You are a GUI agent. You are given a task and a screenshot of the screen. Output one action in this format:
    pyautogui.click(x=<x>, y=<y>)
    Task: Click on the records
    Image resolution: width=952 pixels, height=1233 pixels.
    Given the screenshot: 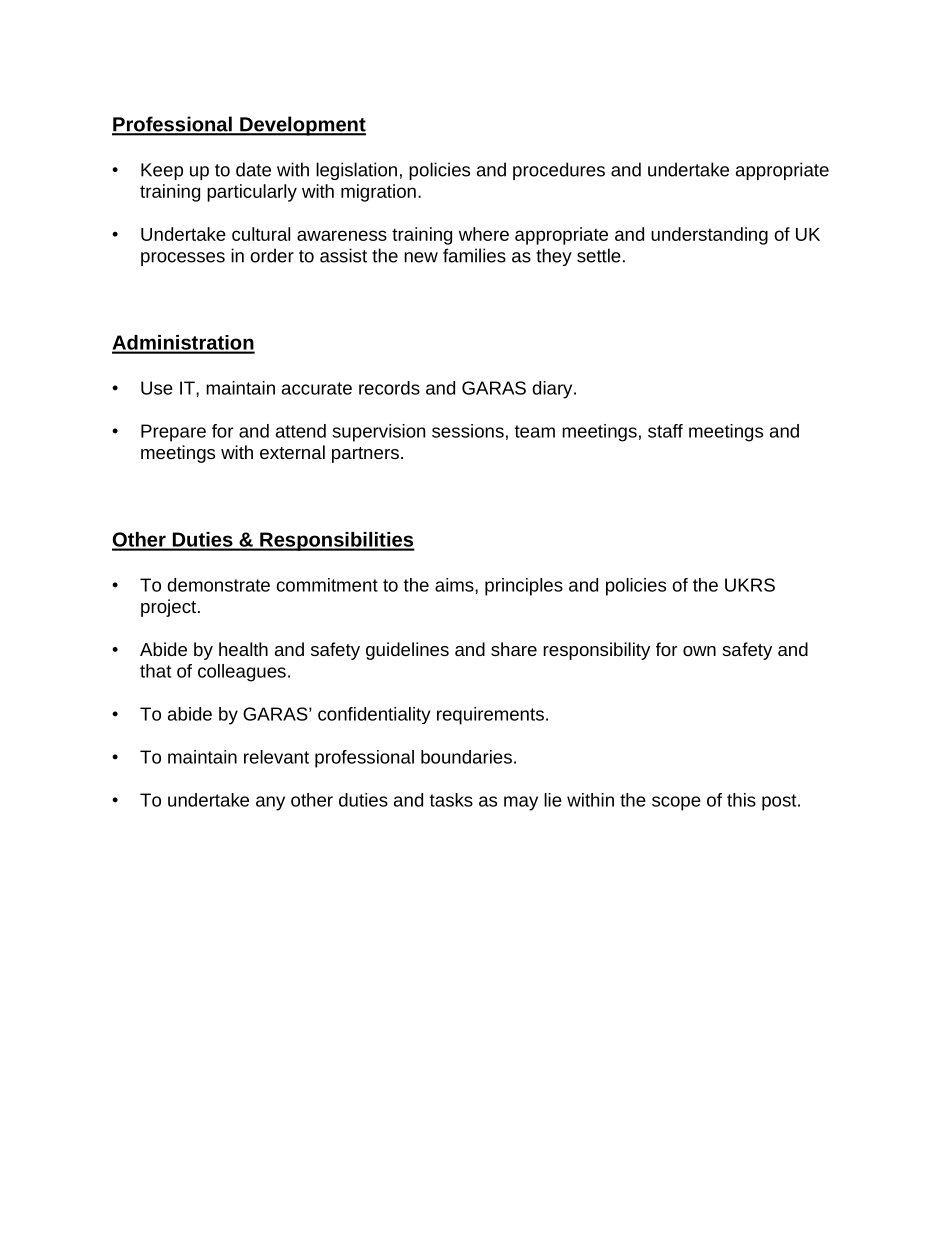 What is the action you would take?
    pyautogui.click(x=389, y=388)
